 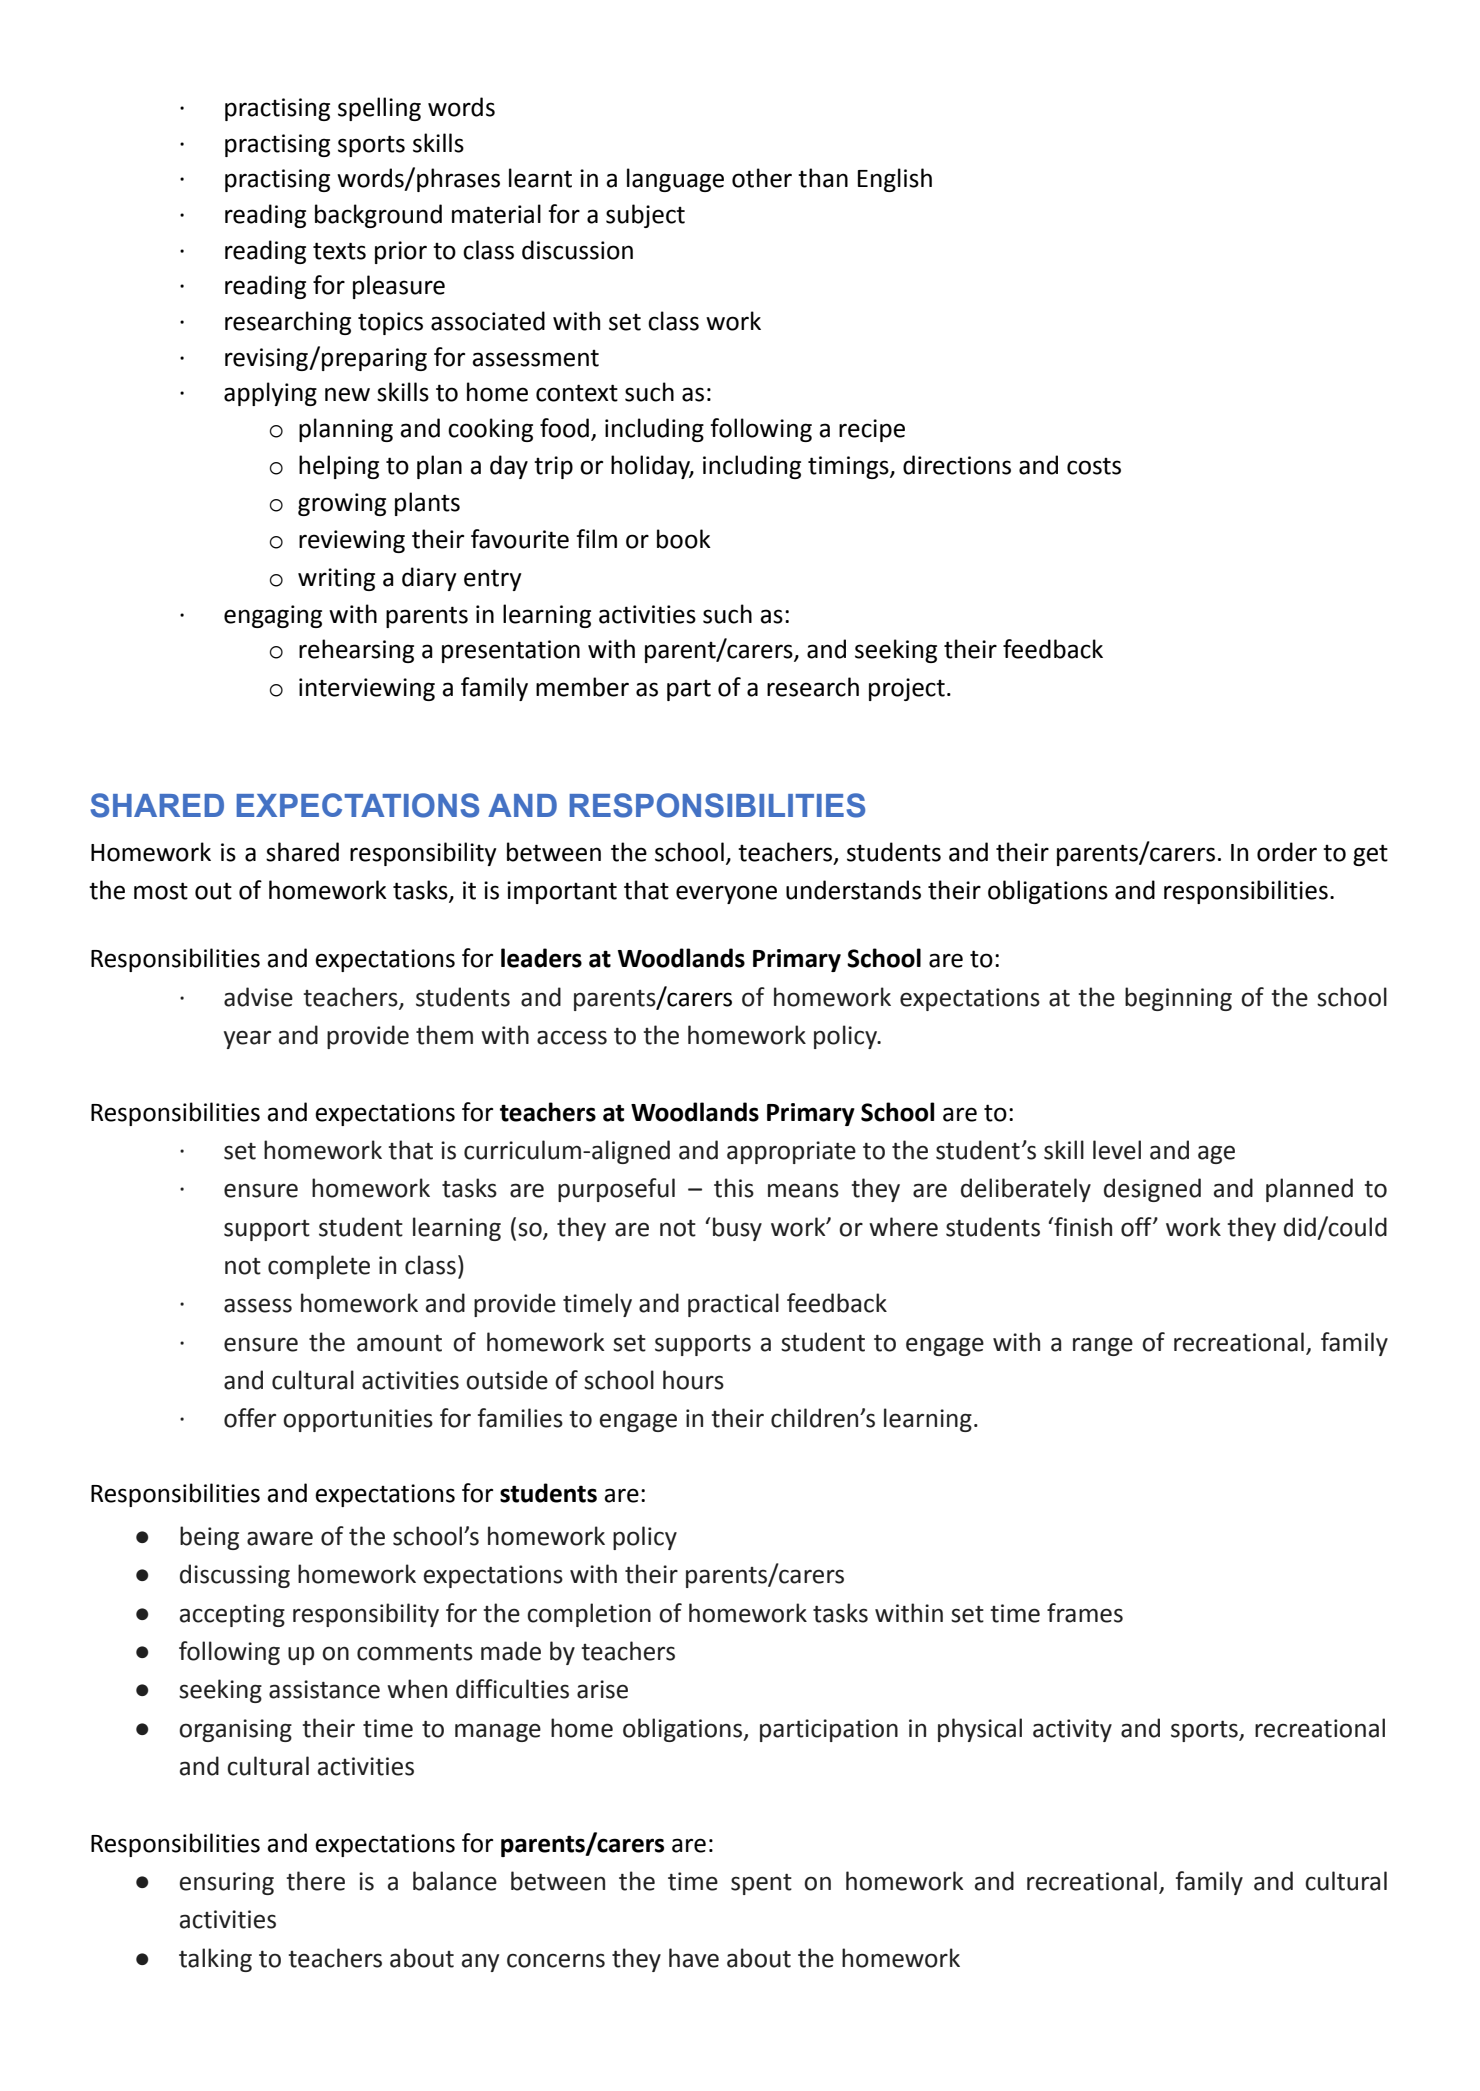 What do you see at coordinates (1094, 466) in the document?
I see `costs` at bounding box center [1094, 466].
